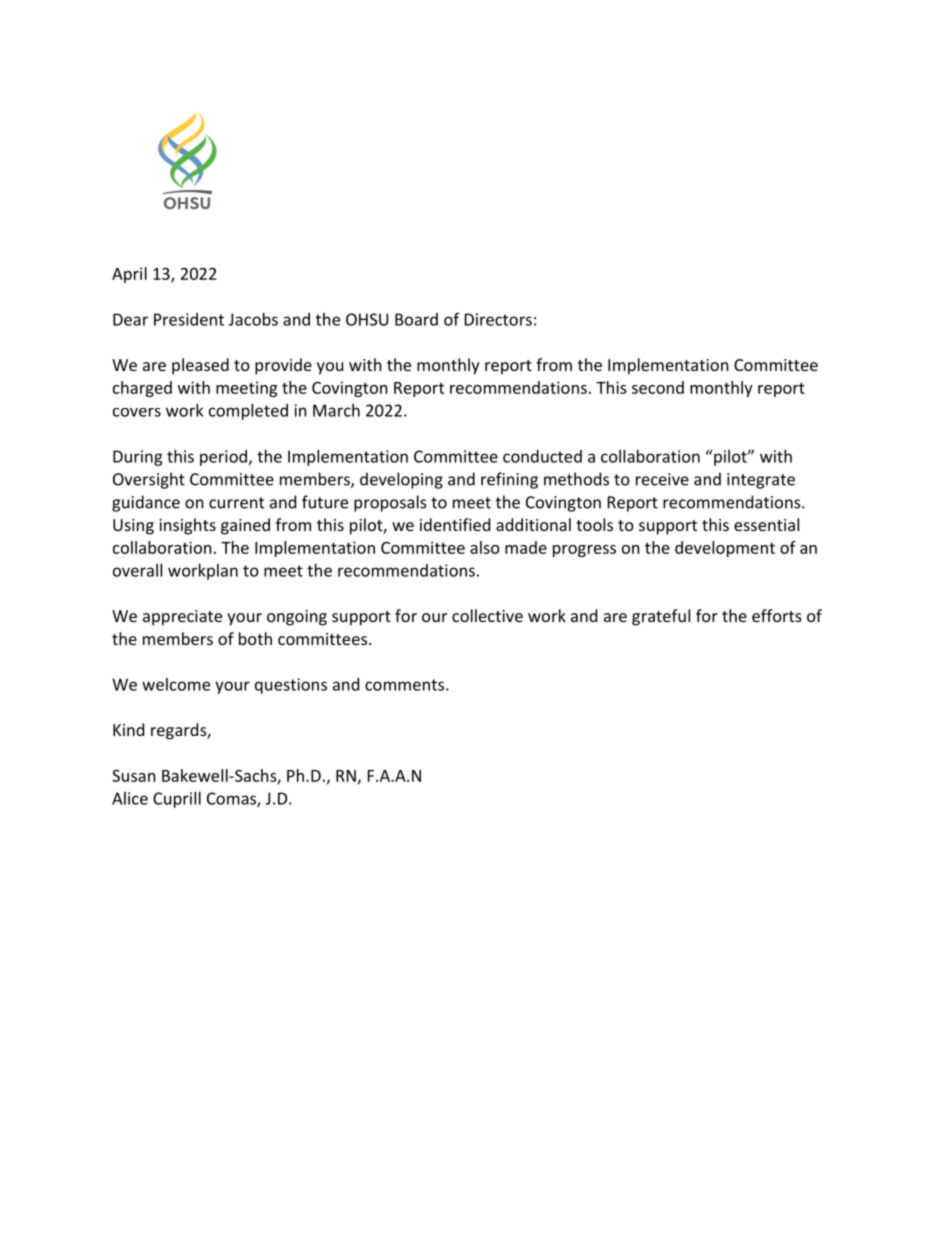 This screenshot has width=952, height=1233. I want to click on Susan, so click(134, 775).
